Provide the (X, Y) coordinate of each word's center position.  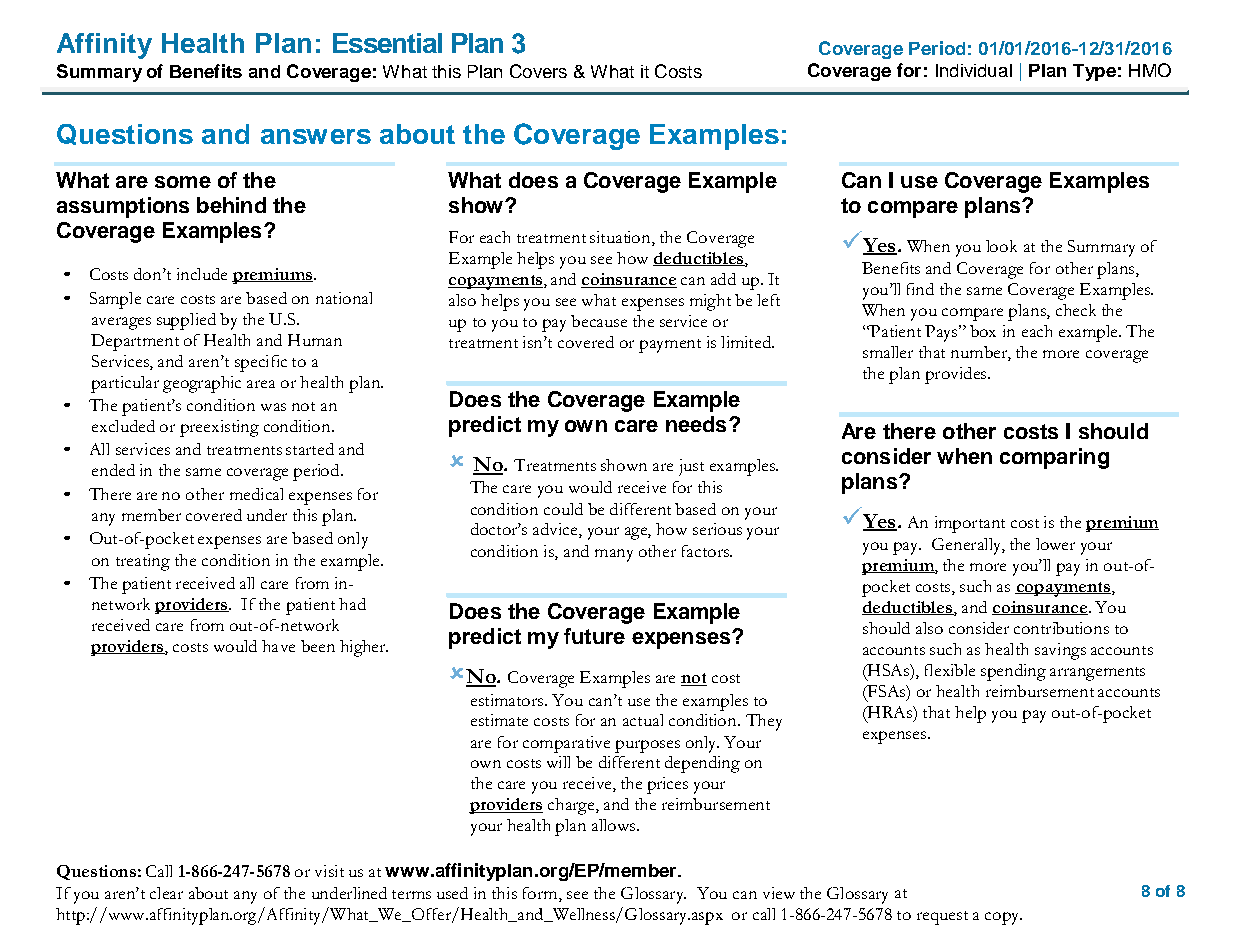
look (1001, 246)
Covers (538, 71)
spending (1013, 672)
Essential (387, 43)
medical (256, 494)
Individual (974, 70)
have (278, 646)
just (691, 467)
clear (166, 893)
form (541, 894)
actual (643, 720)
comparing (1054, 458)
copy (1003, 918)
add (723, 279)
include (202, 274)
